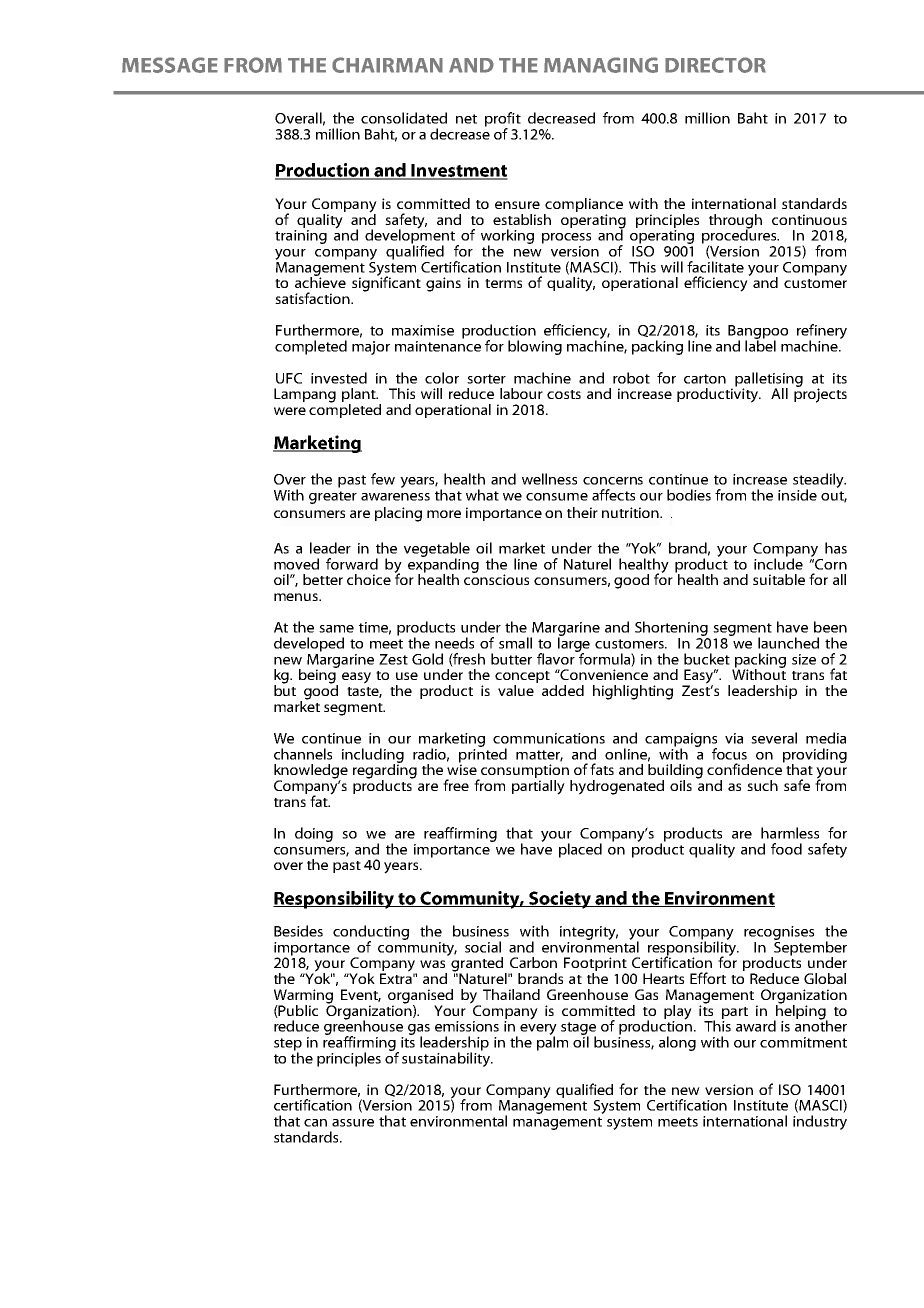 This screenshot has width=924, height=1308. I want to click on profit, so click(503, 120).
